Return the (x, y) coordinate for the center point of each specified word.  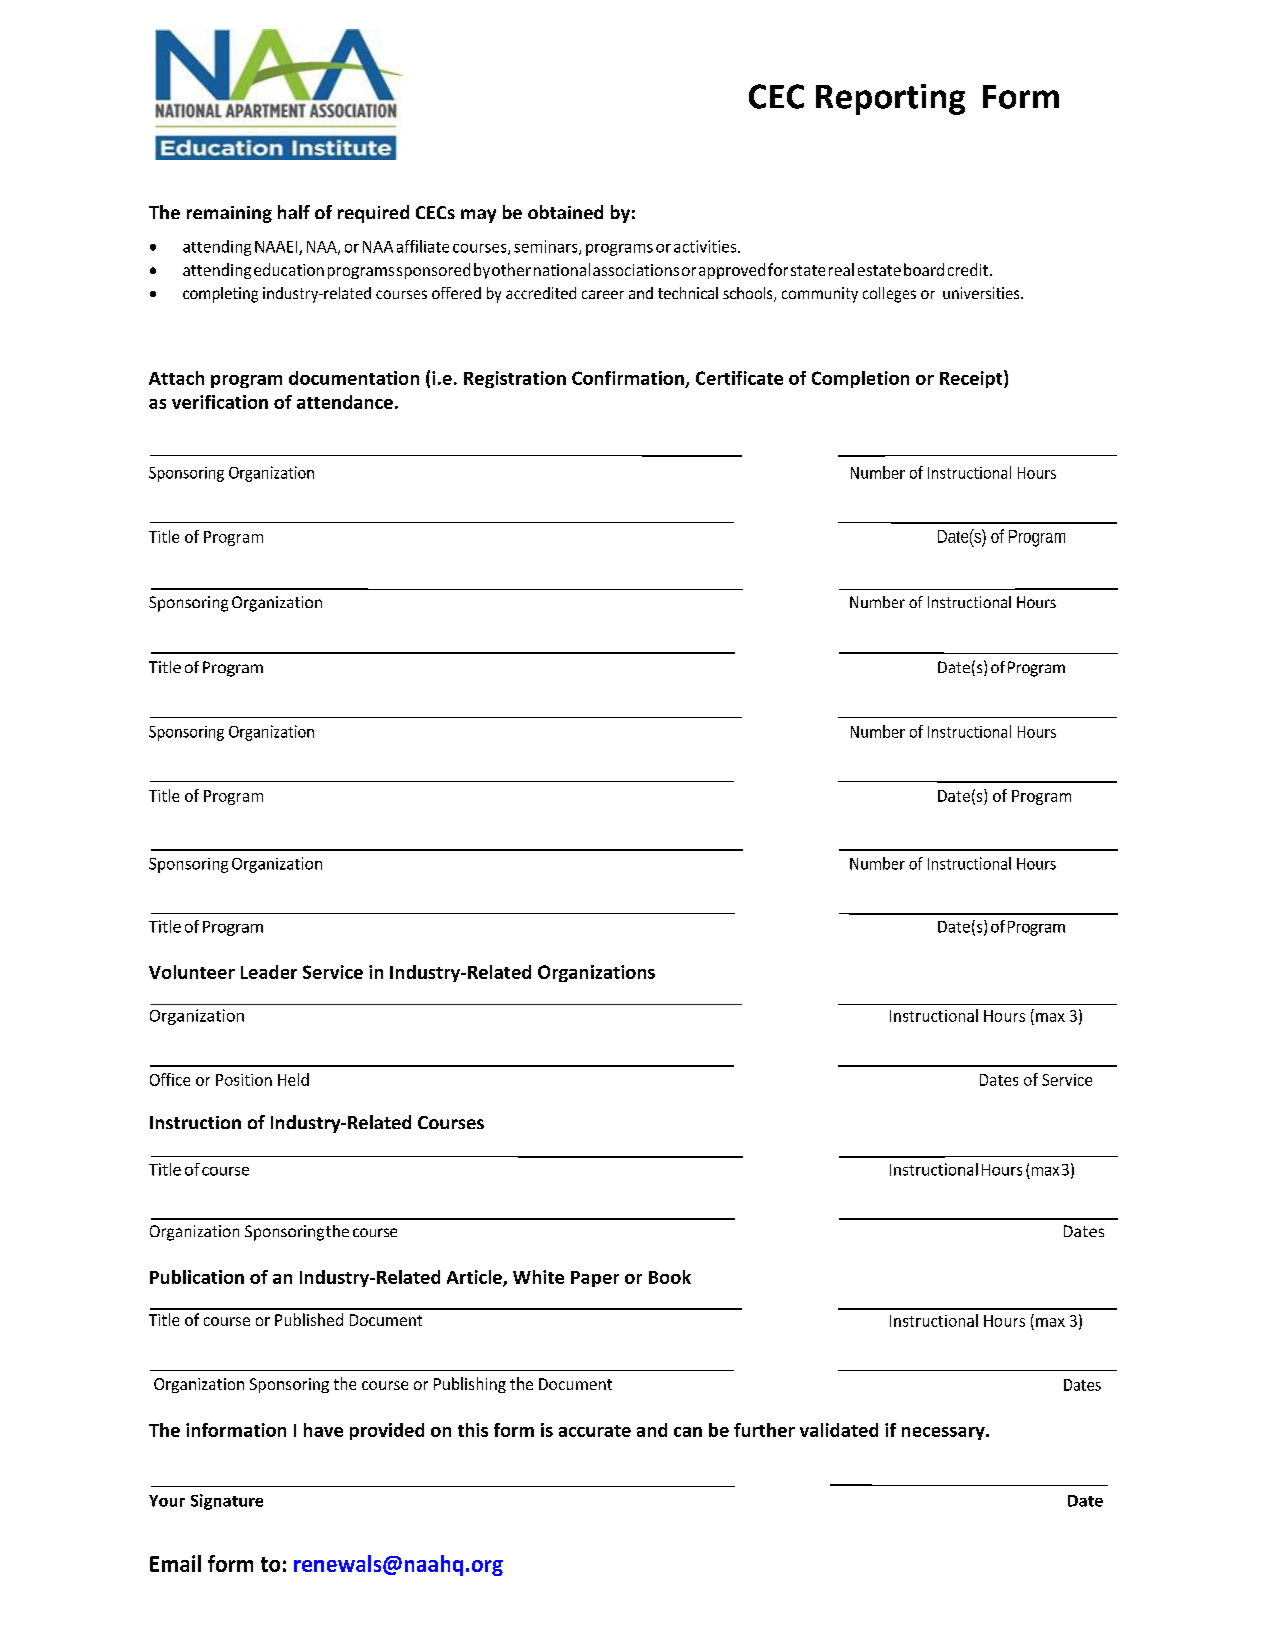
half (294, 212)
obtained (565, 212)
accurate (595, 1431)
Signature (227, 1502)
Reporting (890, 99)
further (764, 1430)
